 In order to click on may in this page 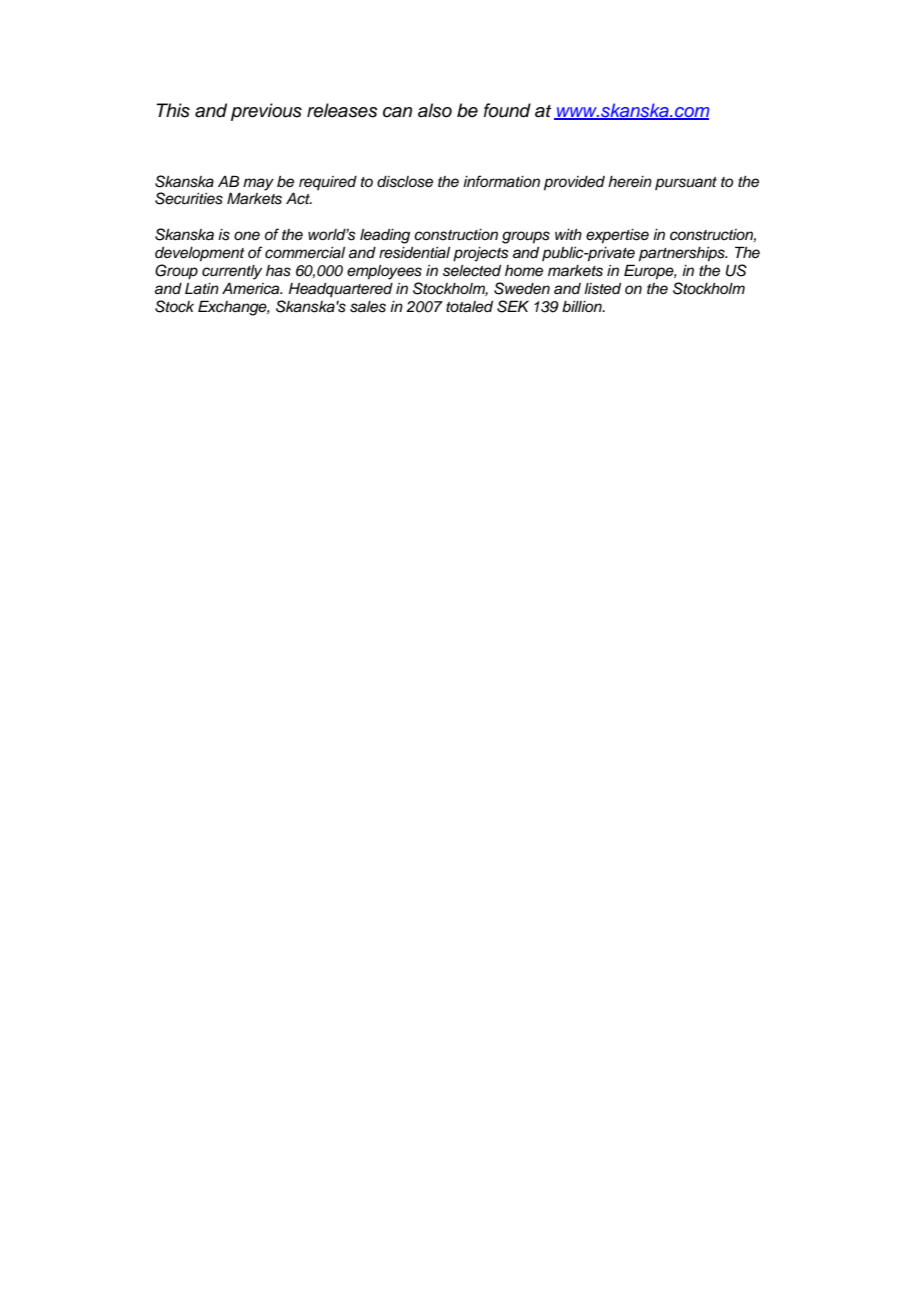, I will do `click(258, 184)`.
